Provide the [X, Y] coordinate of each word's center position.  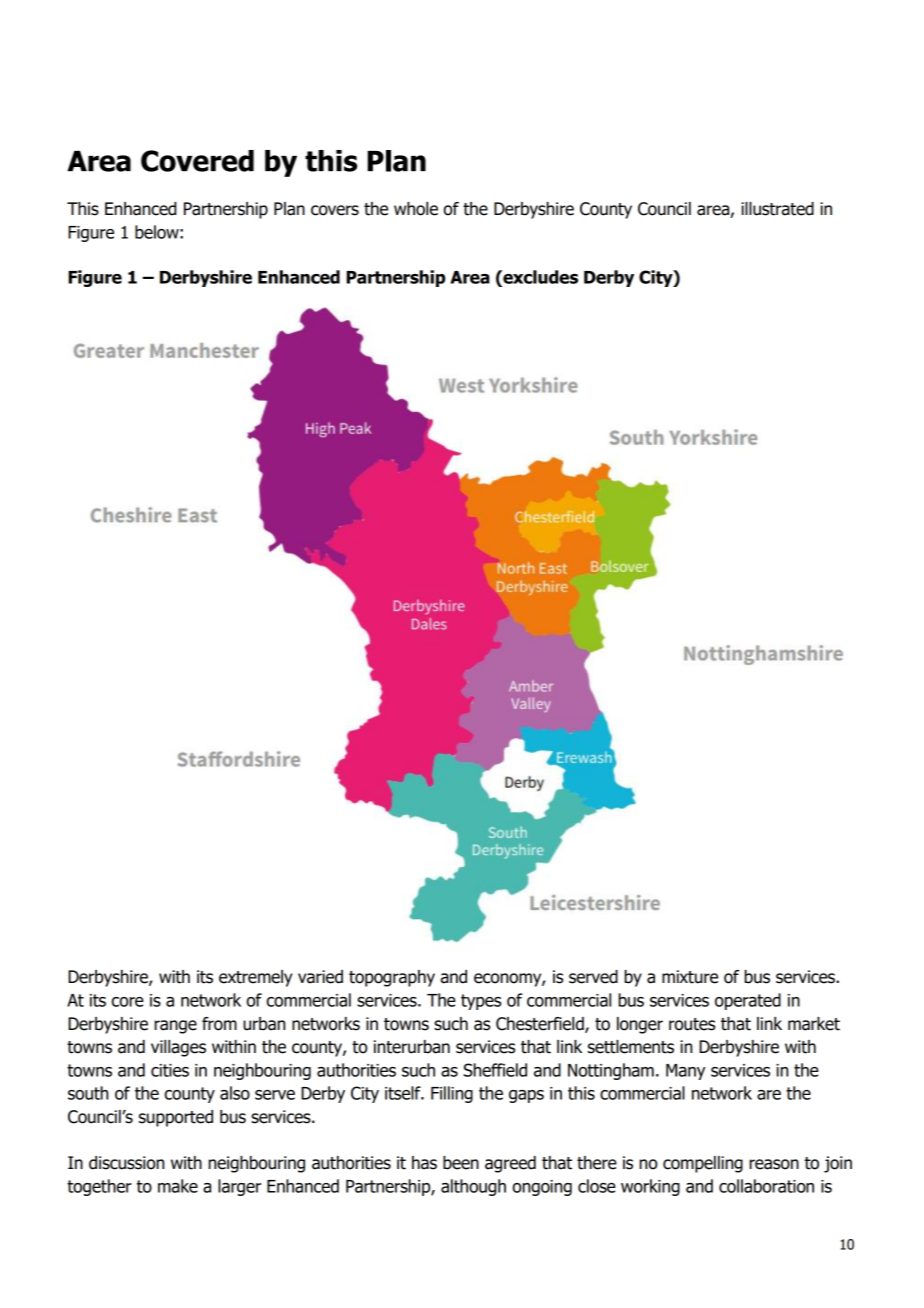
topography [392, 978]
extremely [255, 978]
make [178, 1186]
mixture [690, 977]
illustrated [777, 209]
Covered [197, 161]
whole [416, 209]
